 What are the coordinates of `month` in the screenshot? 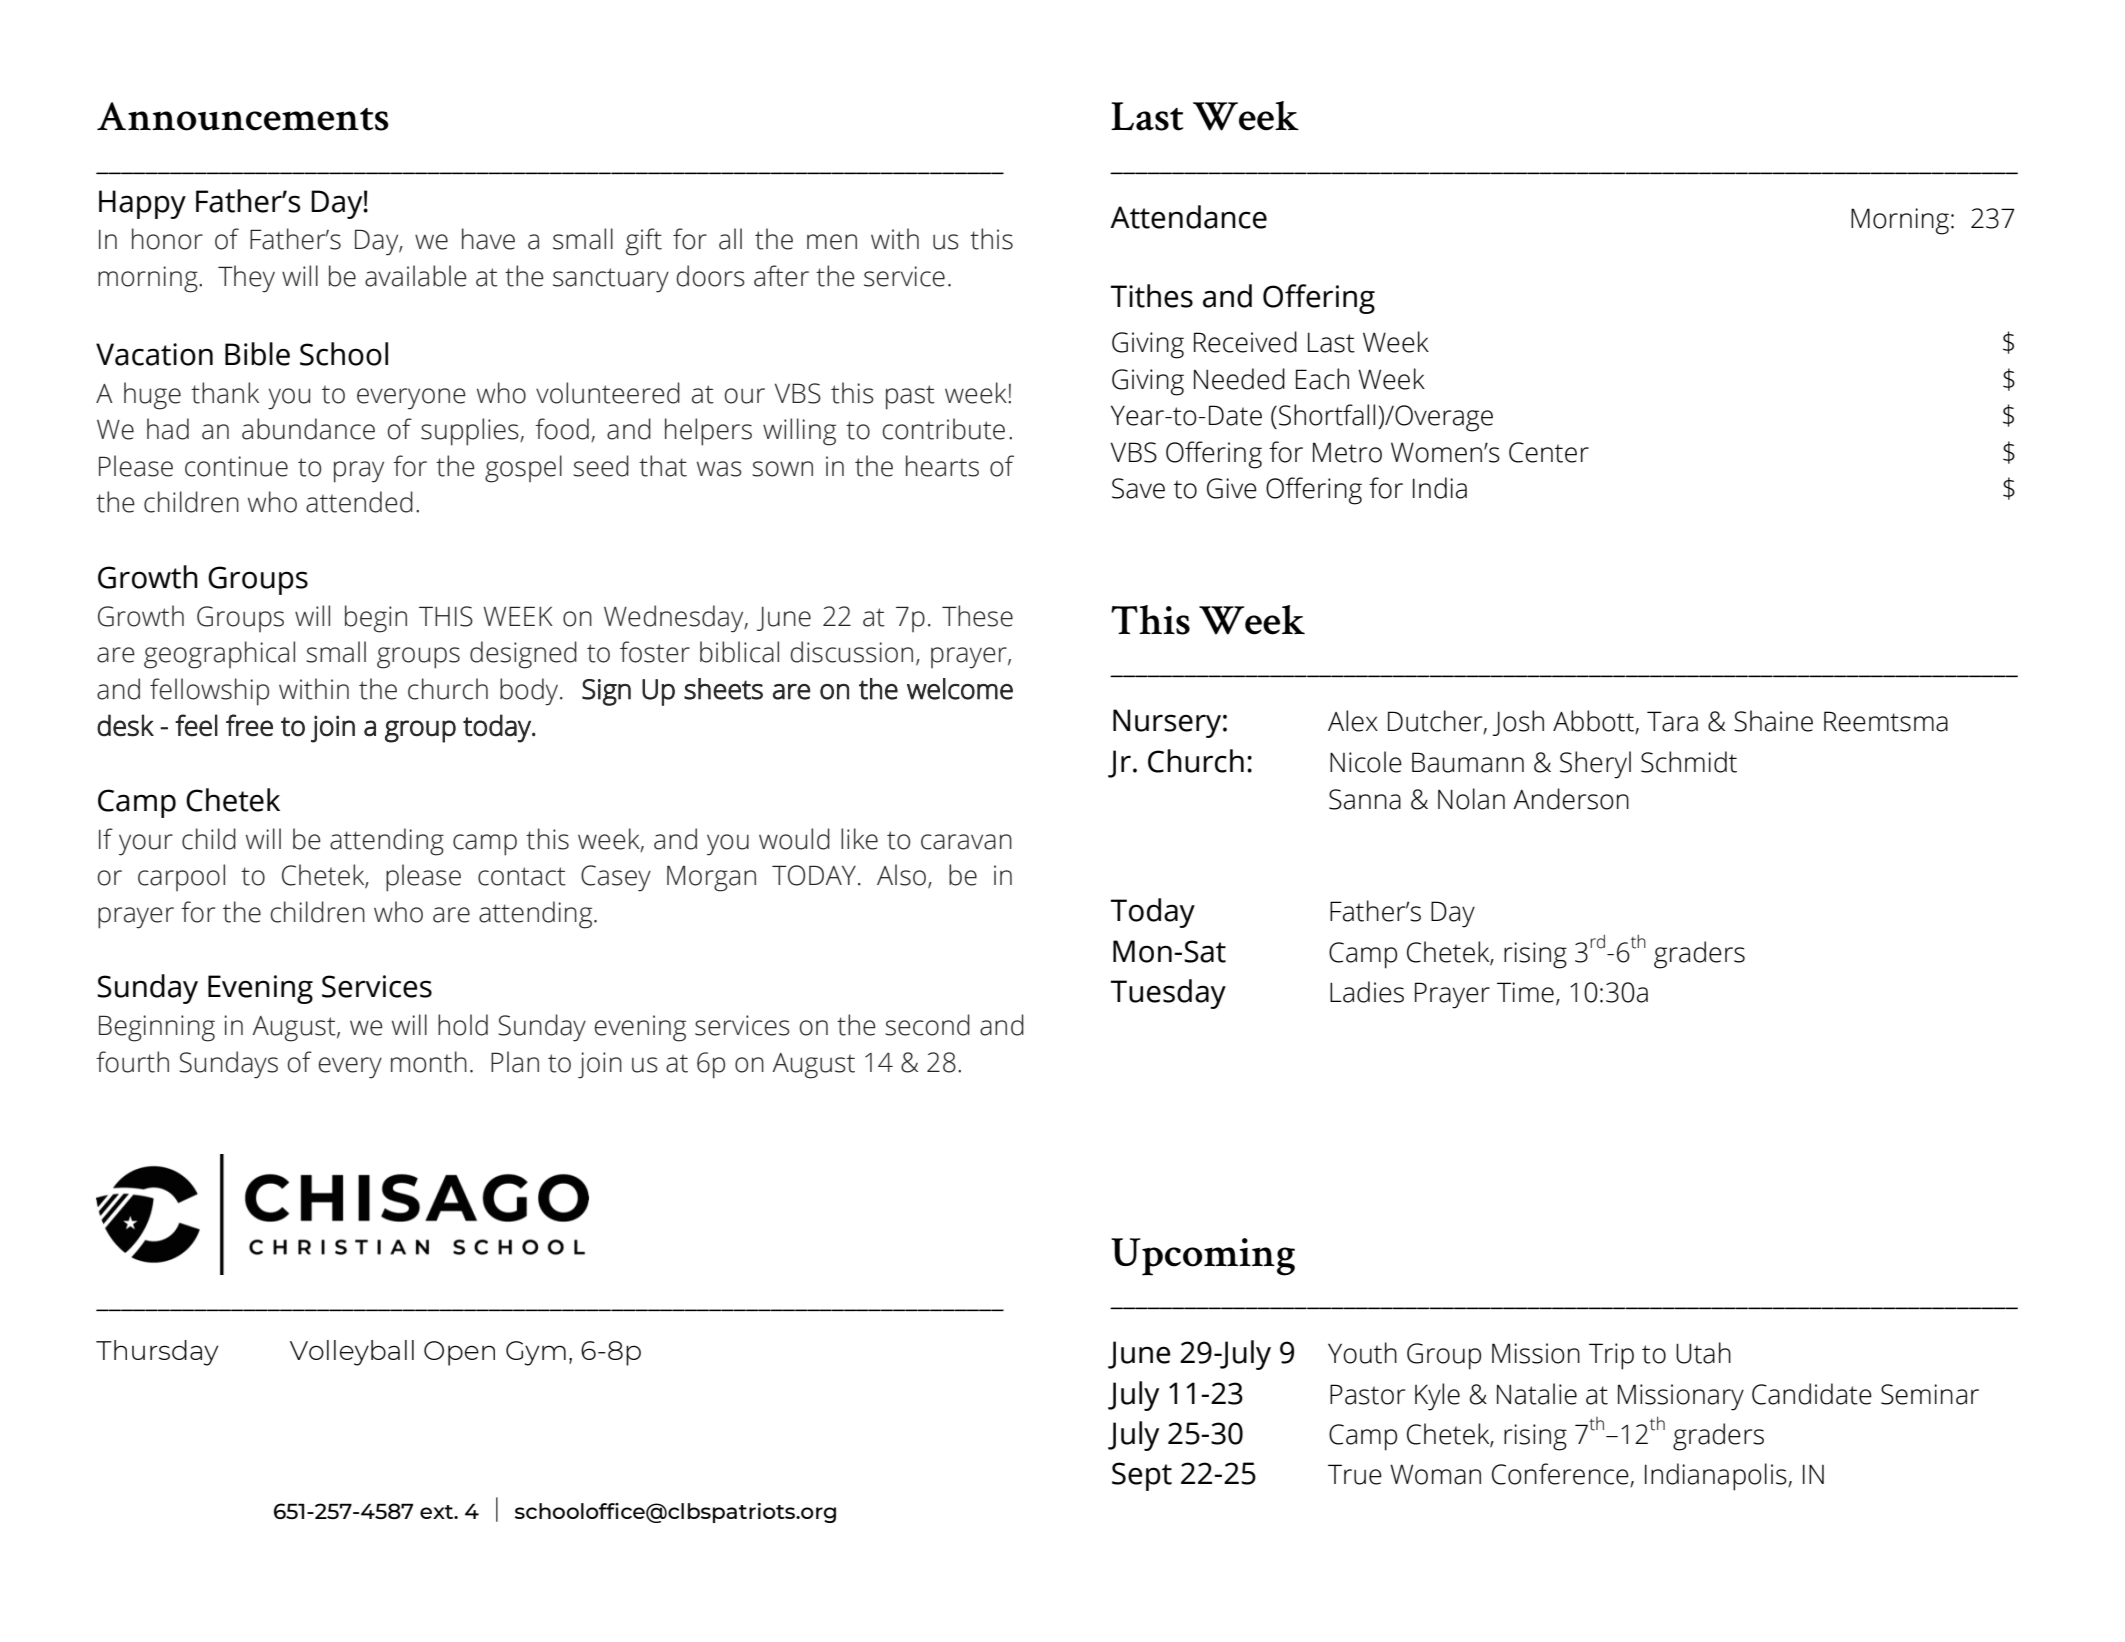 It's located at (429, 1062).
